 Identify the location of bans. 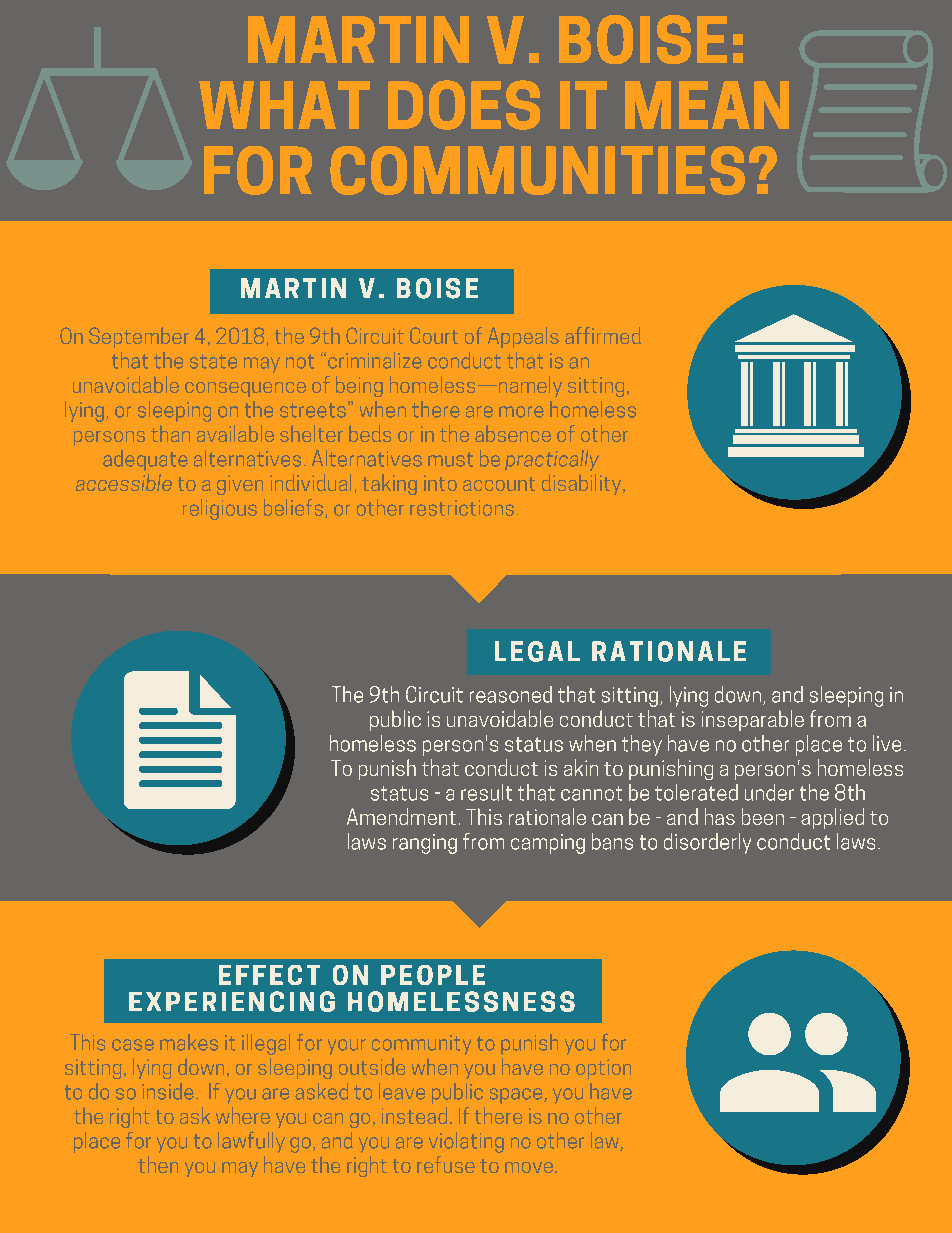
(612, 841).
